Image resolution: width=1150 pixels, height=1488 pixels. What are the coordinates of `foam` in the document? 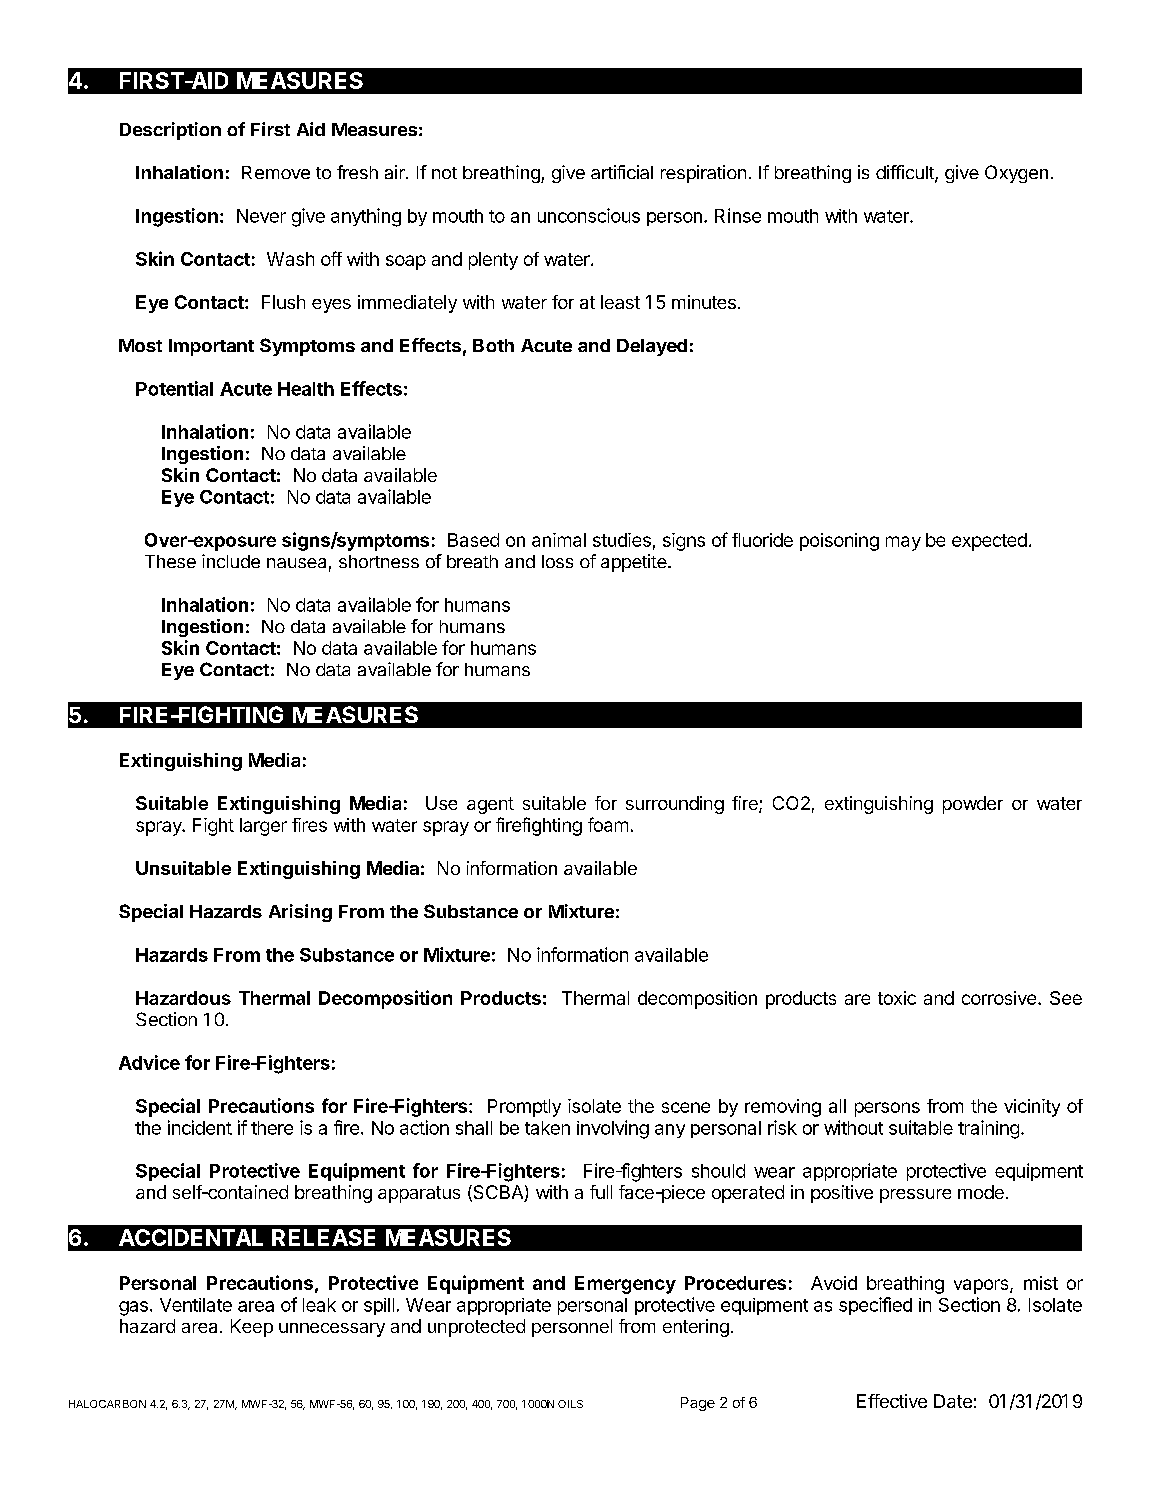 It's located at (608, 824).
